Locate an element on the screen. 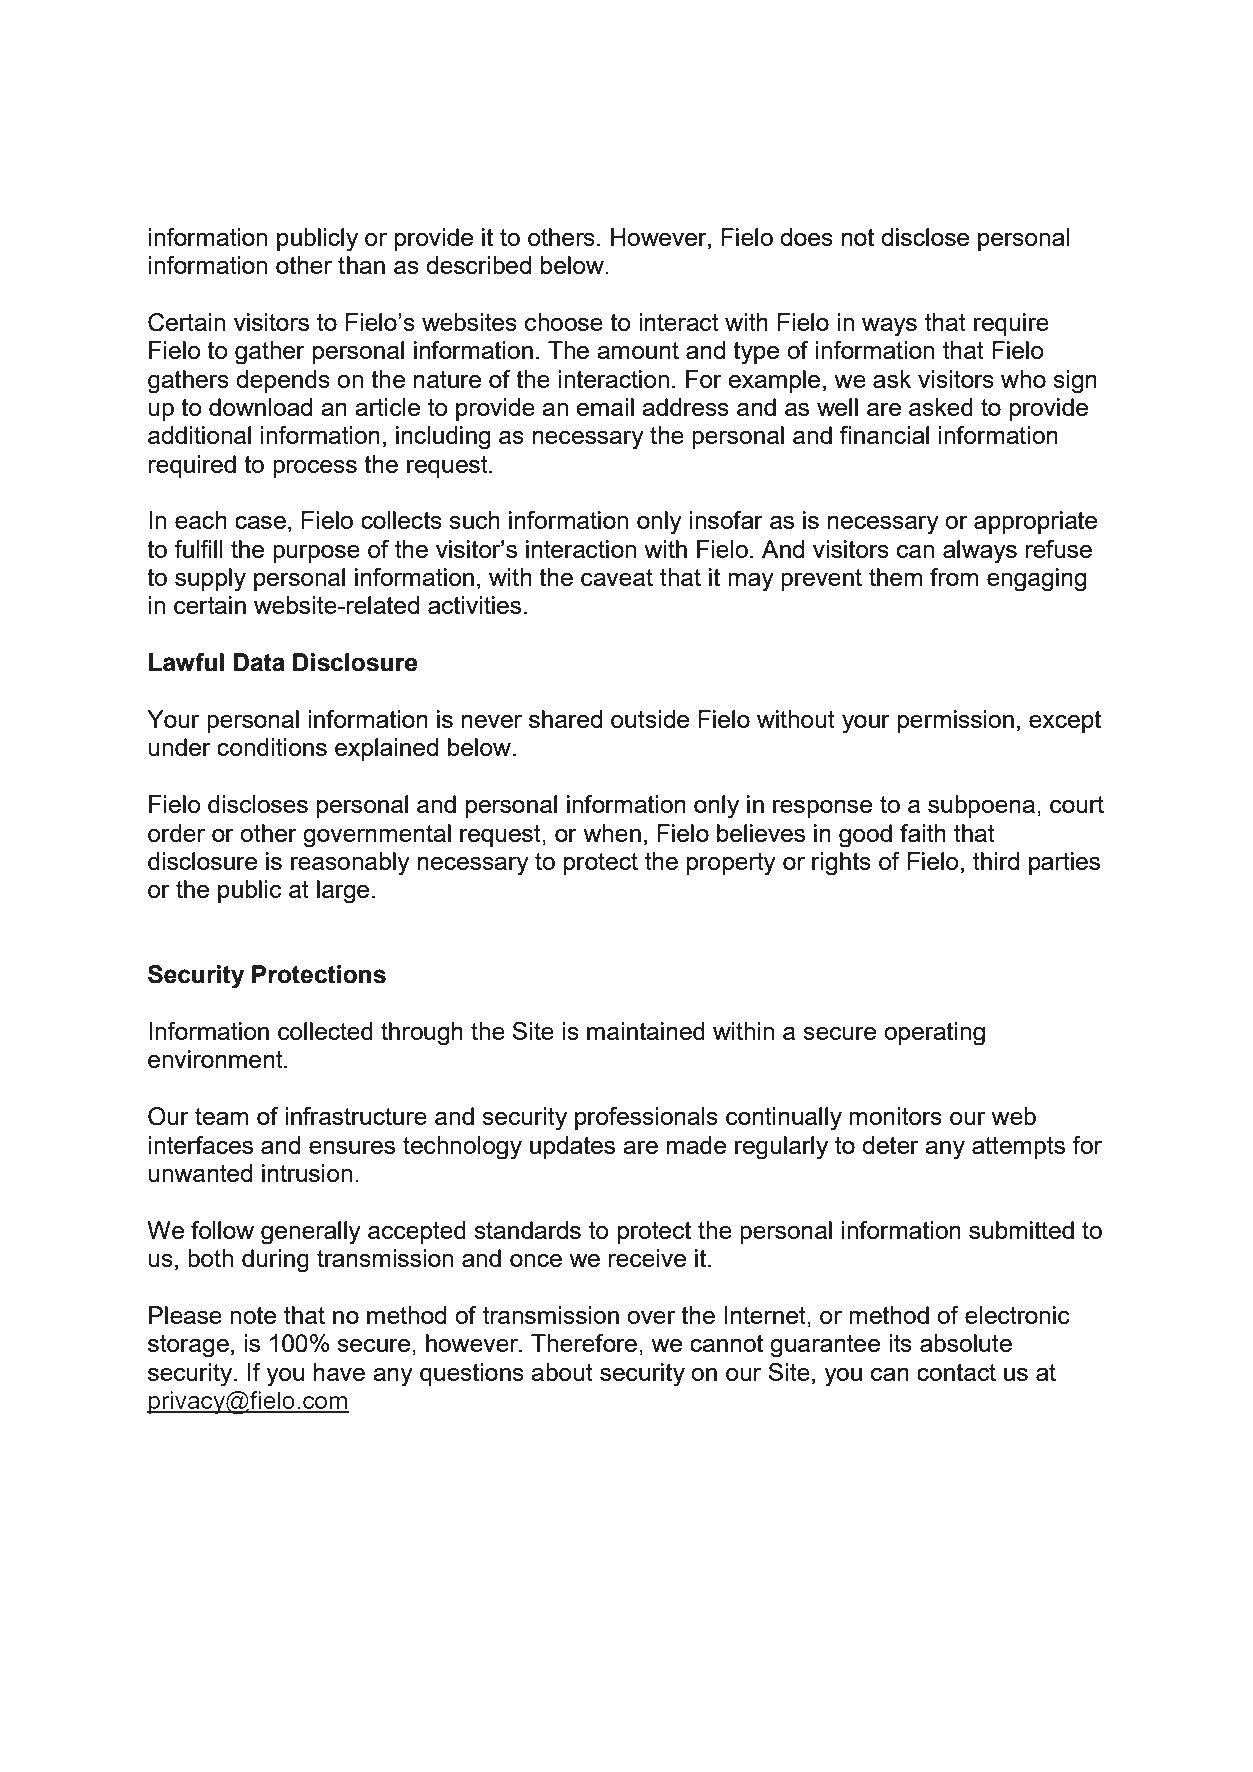  choose is located at coordinates (564, 322).
